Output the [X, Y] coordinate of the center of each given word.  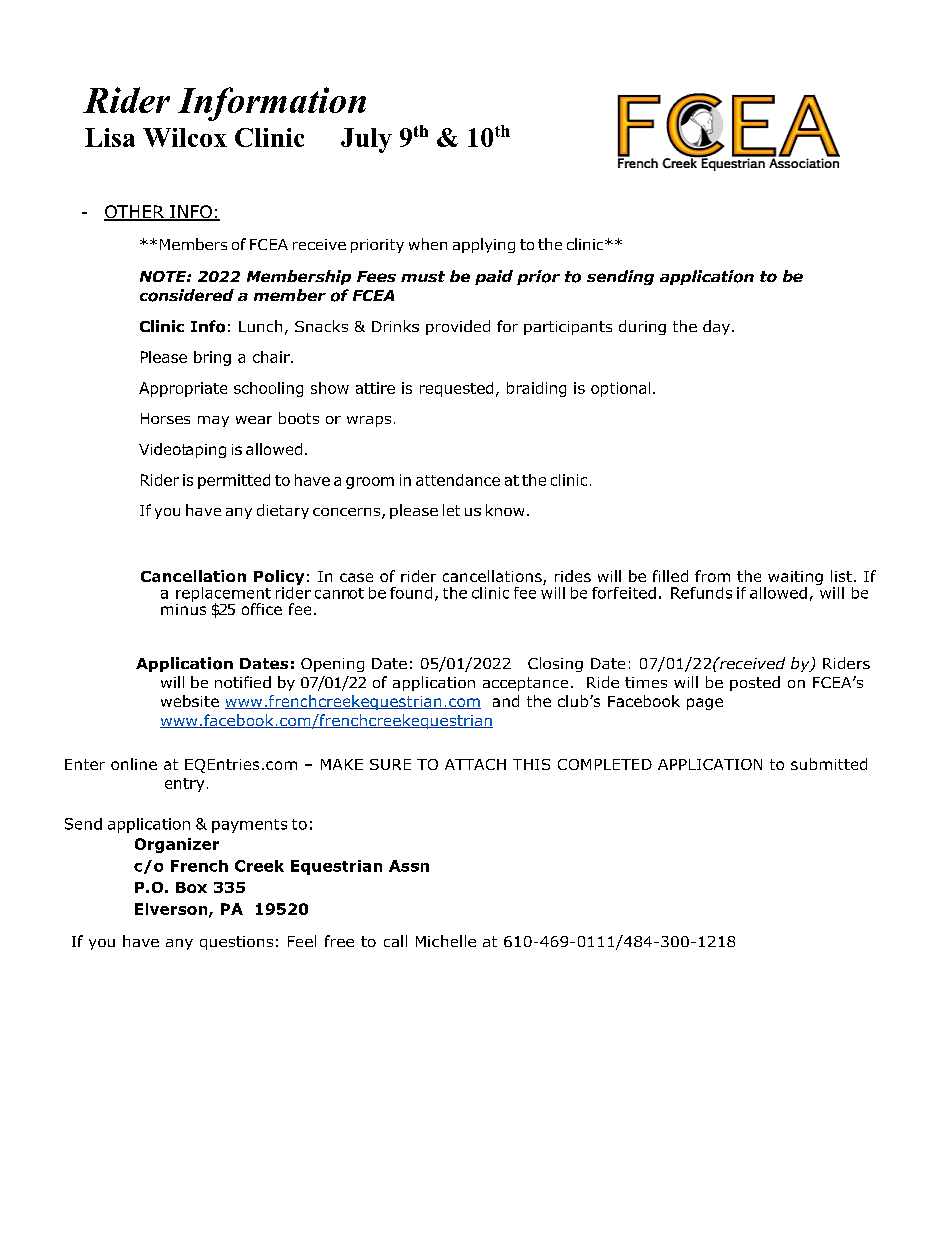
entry [184, 785]
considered [187, 295]
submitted [829, 764]
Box [191, 887]
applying [484, 245]
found [411, 593]
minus [183, 608]
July [366, 140]
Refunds [701, 593]
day [716, 327]
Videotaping [182, 450]
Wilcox [185, 137]
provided [458, 327]
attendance [458, 480]
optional [620, 389]
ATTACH [475, 764]
